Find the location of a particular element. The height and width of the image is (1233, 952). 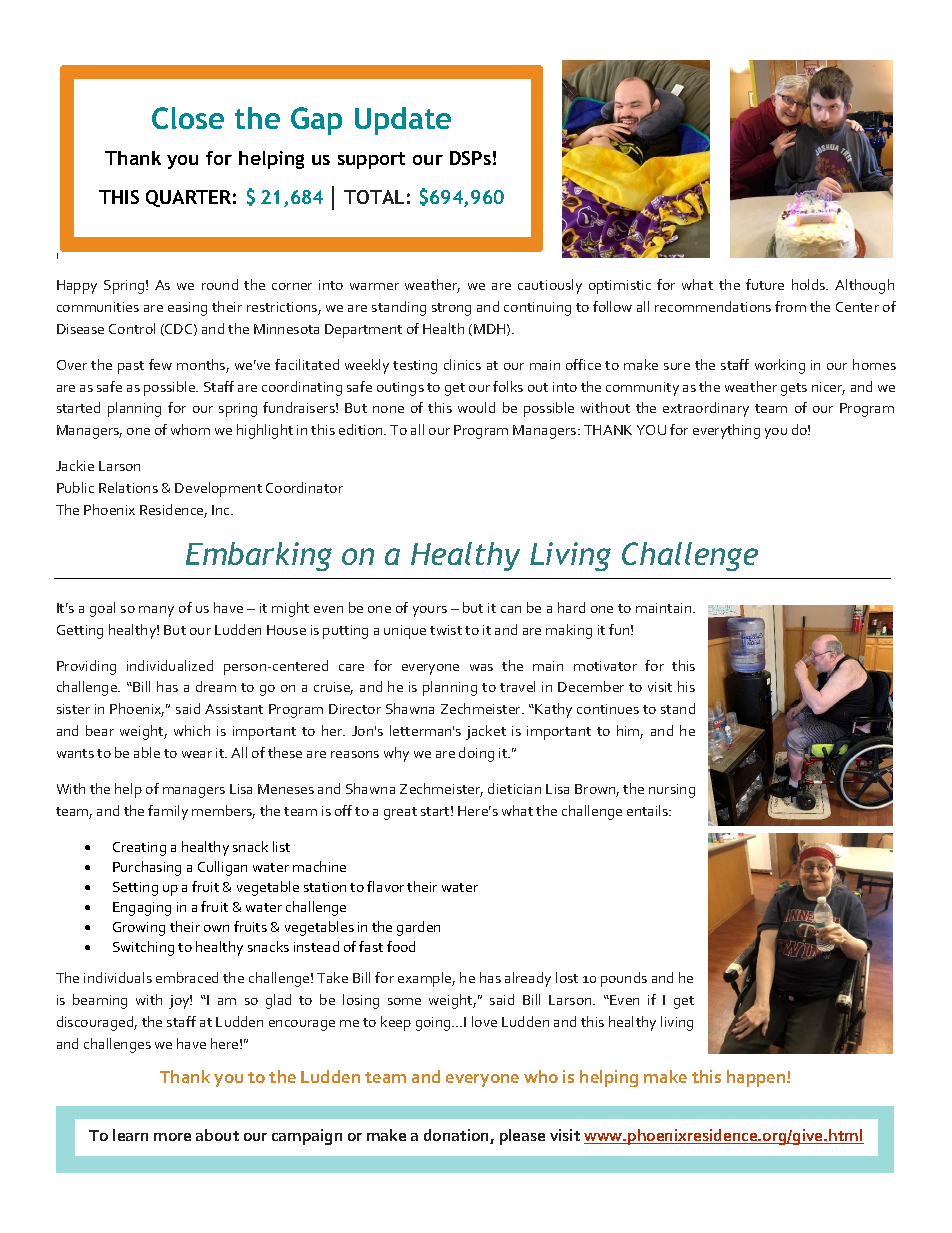

more is located at coordinates (172, 1137).
